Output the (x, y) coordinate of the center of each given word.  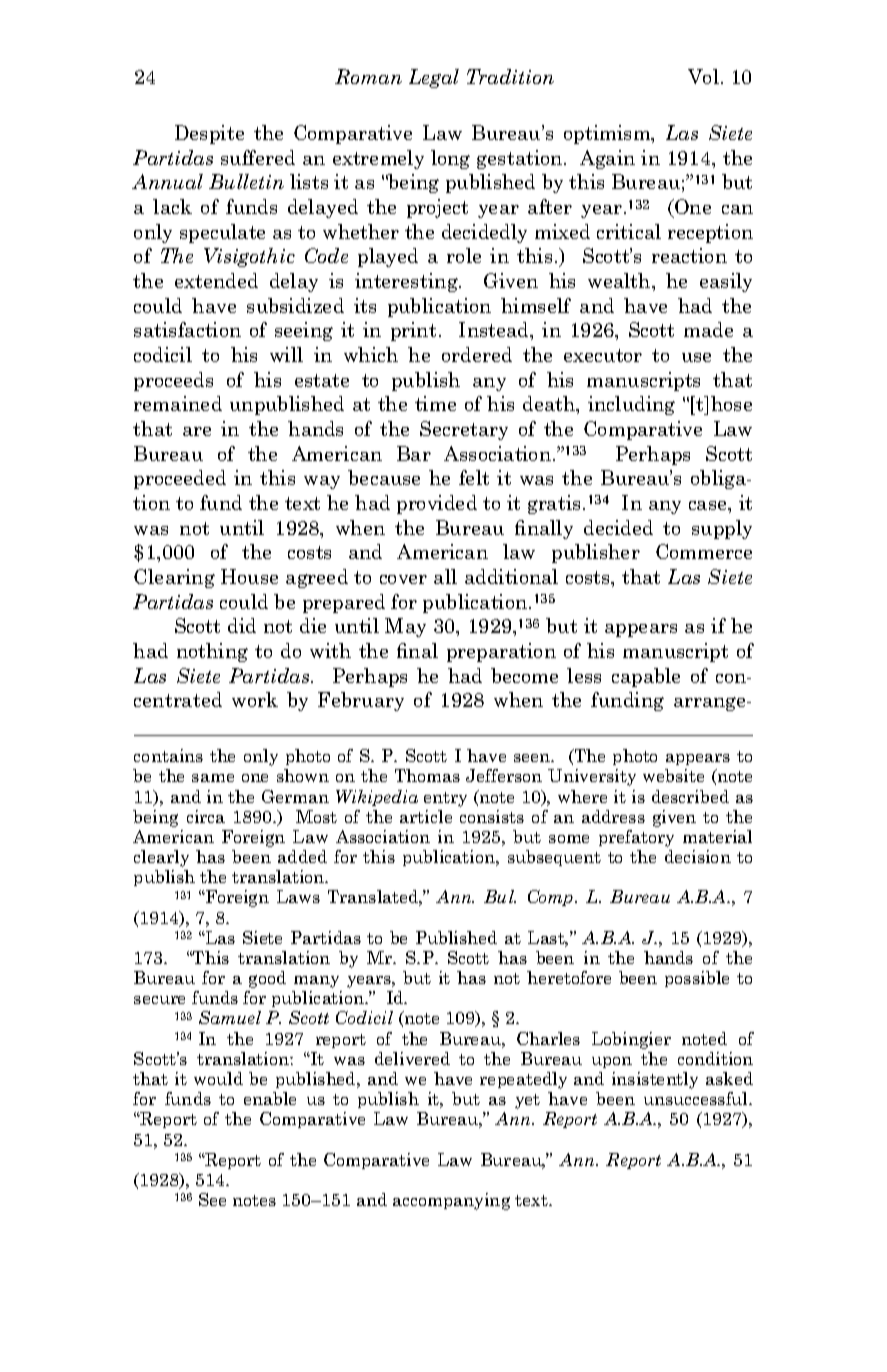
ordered (477, 354)
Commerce (704, 551)
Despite (209, 134)
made (708, 329)
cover (403, 579)
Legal (434, 78)
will (286, 354)
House (249, 576)
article (426, 816)
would (218, 1078)
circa (206, 816)
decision (698, 856)
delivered (412, 1058)
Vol (703, 76)
